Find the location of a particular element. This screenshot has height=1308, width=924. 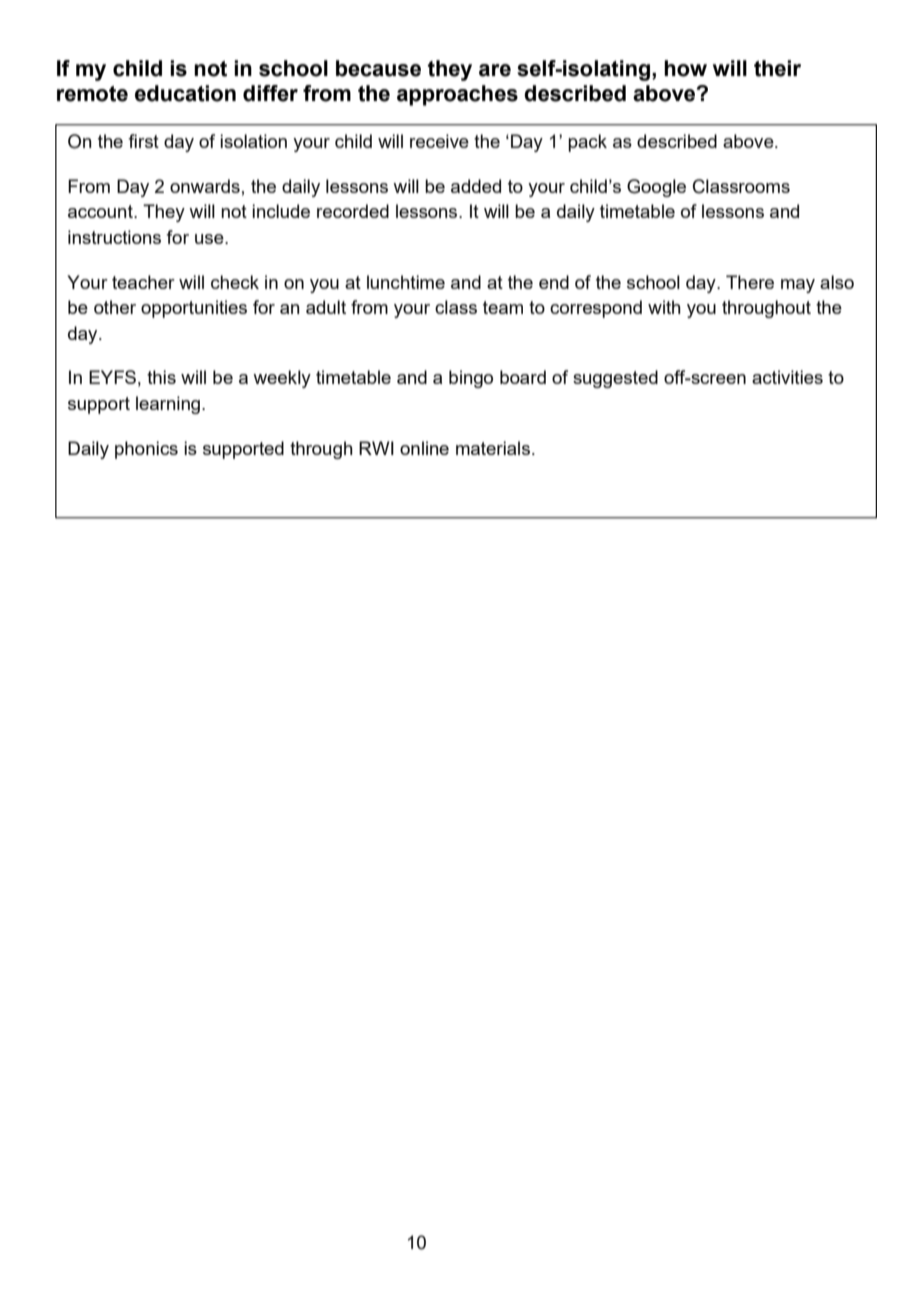

this is located at coordinates (161, 377).
